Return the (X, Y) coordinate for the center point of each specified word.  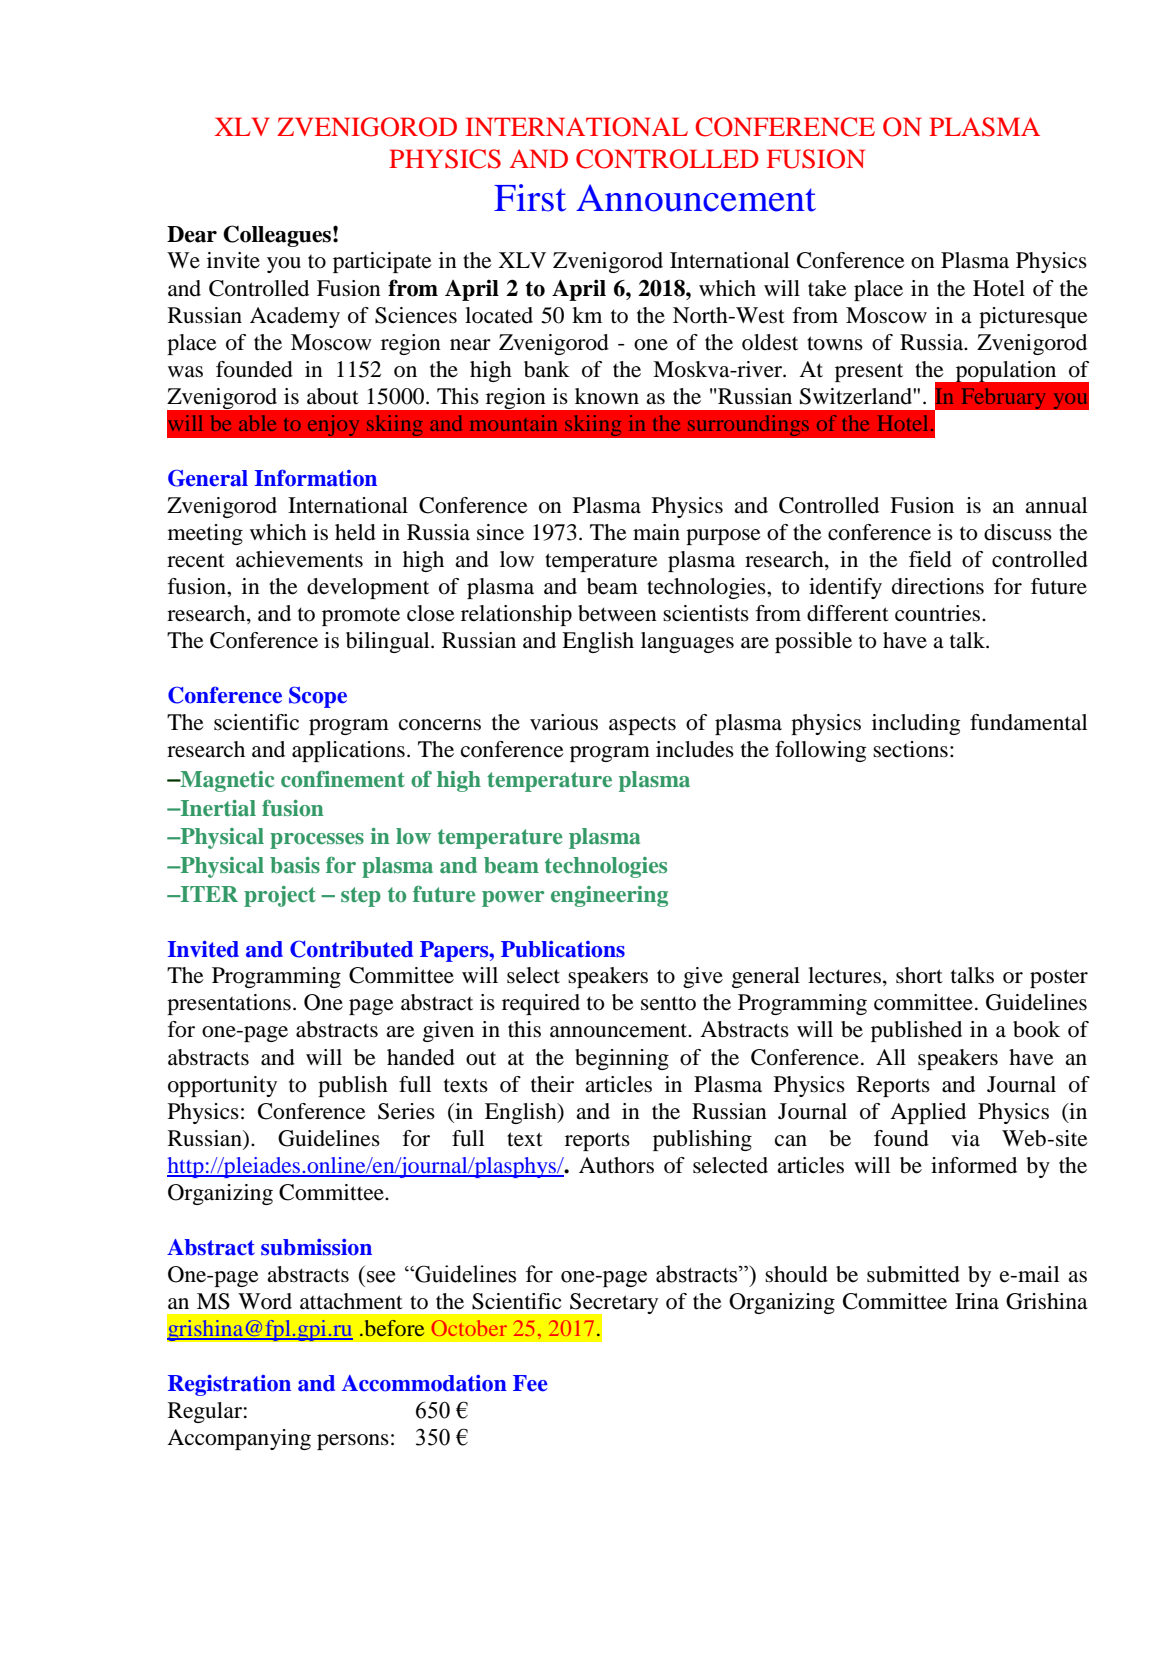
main (656, 532)
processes (317, 841)
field (930, 559)
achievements (299, 559)
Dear (192, 234)
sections (910, 749)
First (530, 198)
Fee (530, 1383)
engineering (609, 896)
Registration (229, 1385)
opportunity (222, 1086)
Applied (928, 1113)
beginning (622, 1059)
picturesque (1033, 317)
